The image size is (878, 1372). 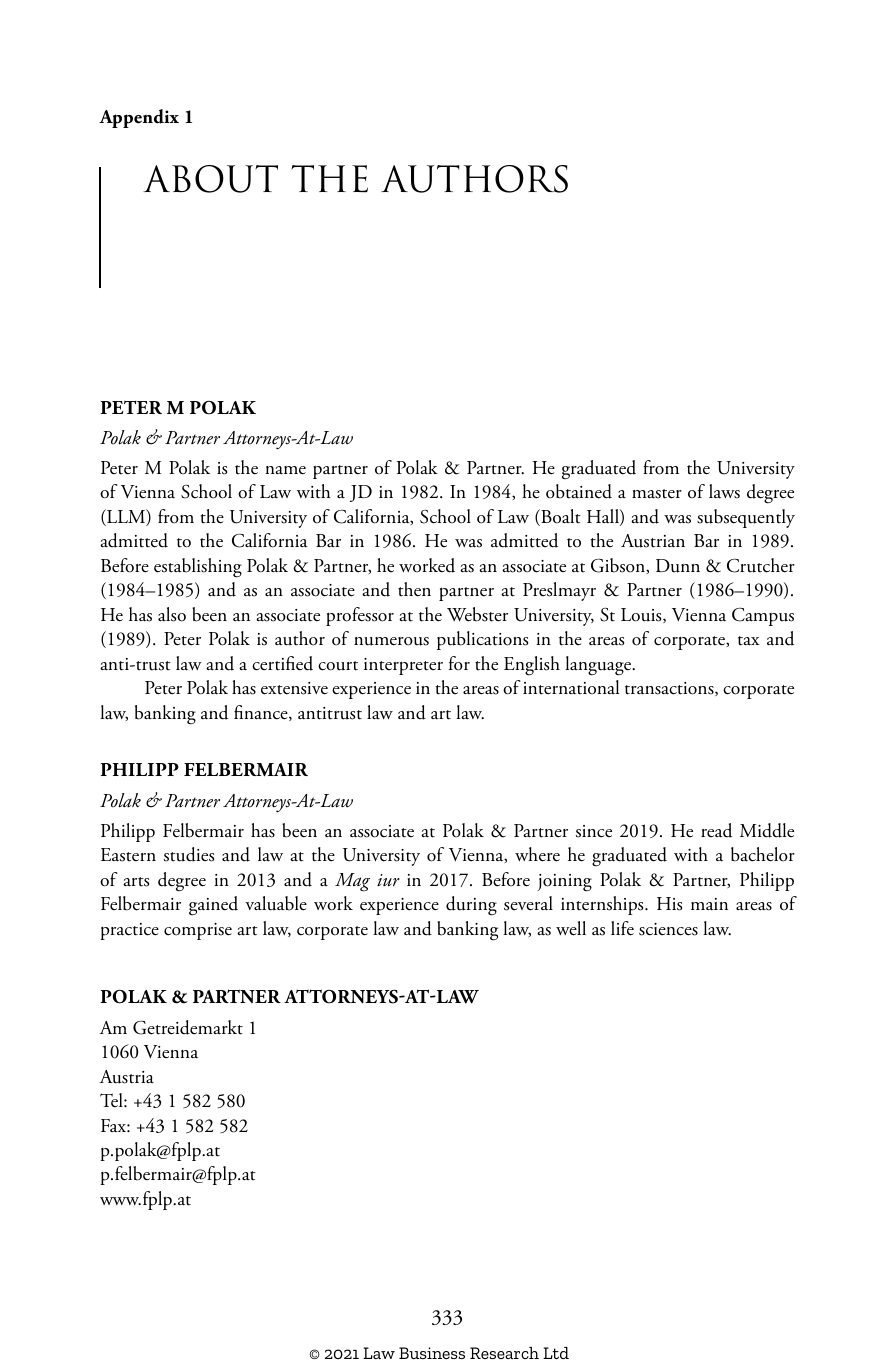 I want to click on comprise, so click(x=198, y=931).
